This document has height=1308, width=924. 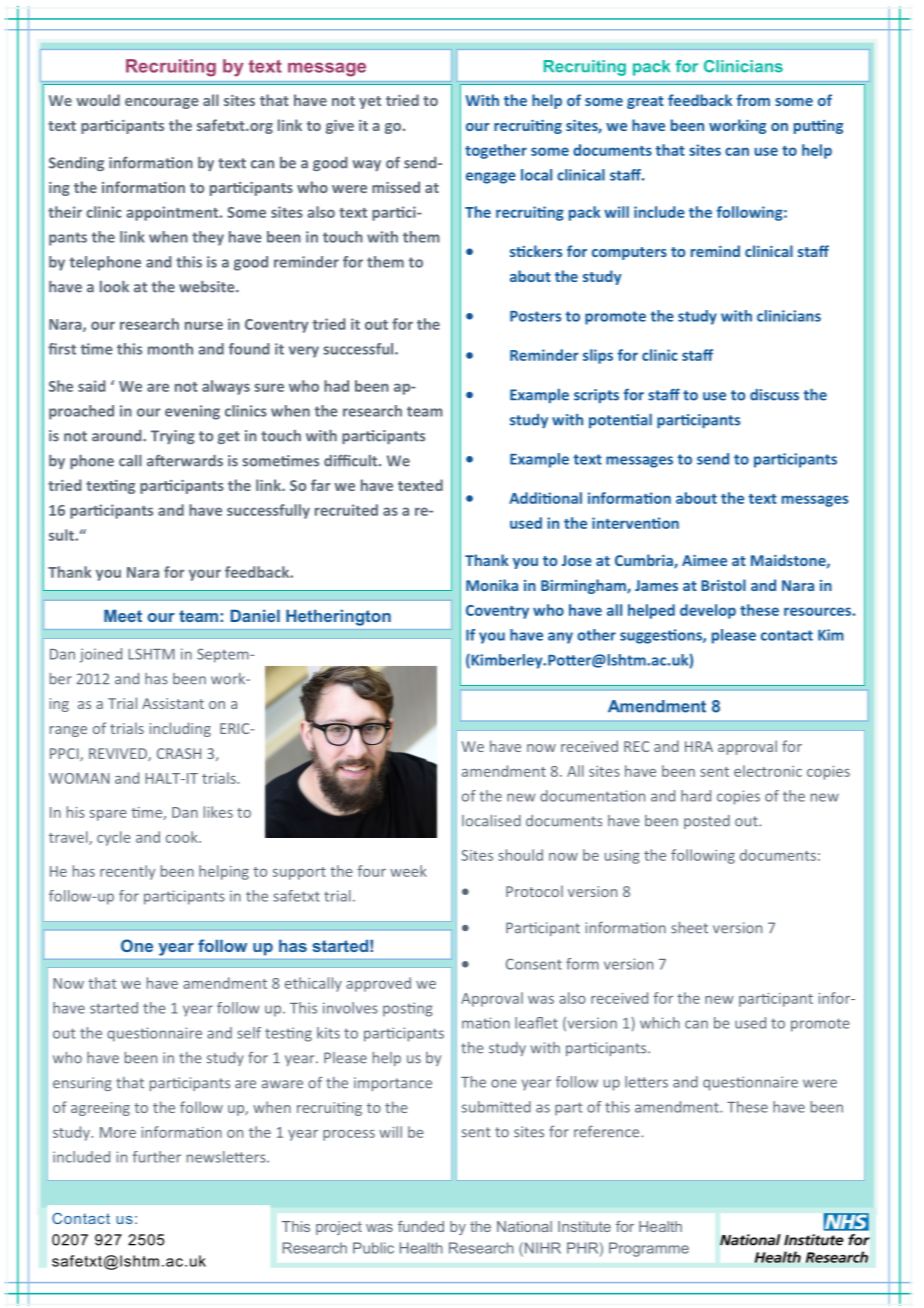 What do you see at coordinates (753, 100) in the document?
I see `from` at bounding box center [753, 100].
